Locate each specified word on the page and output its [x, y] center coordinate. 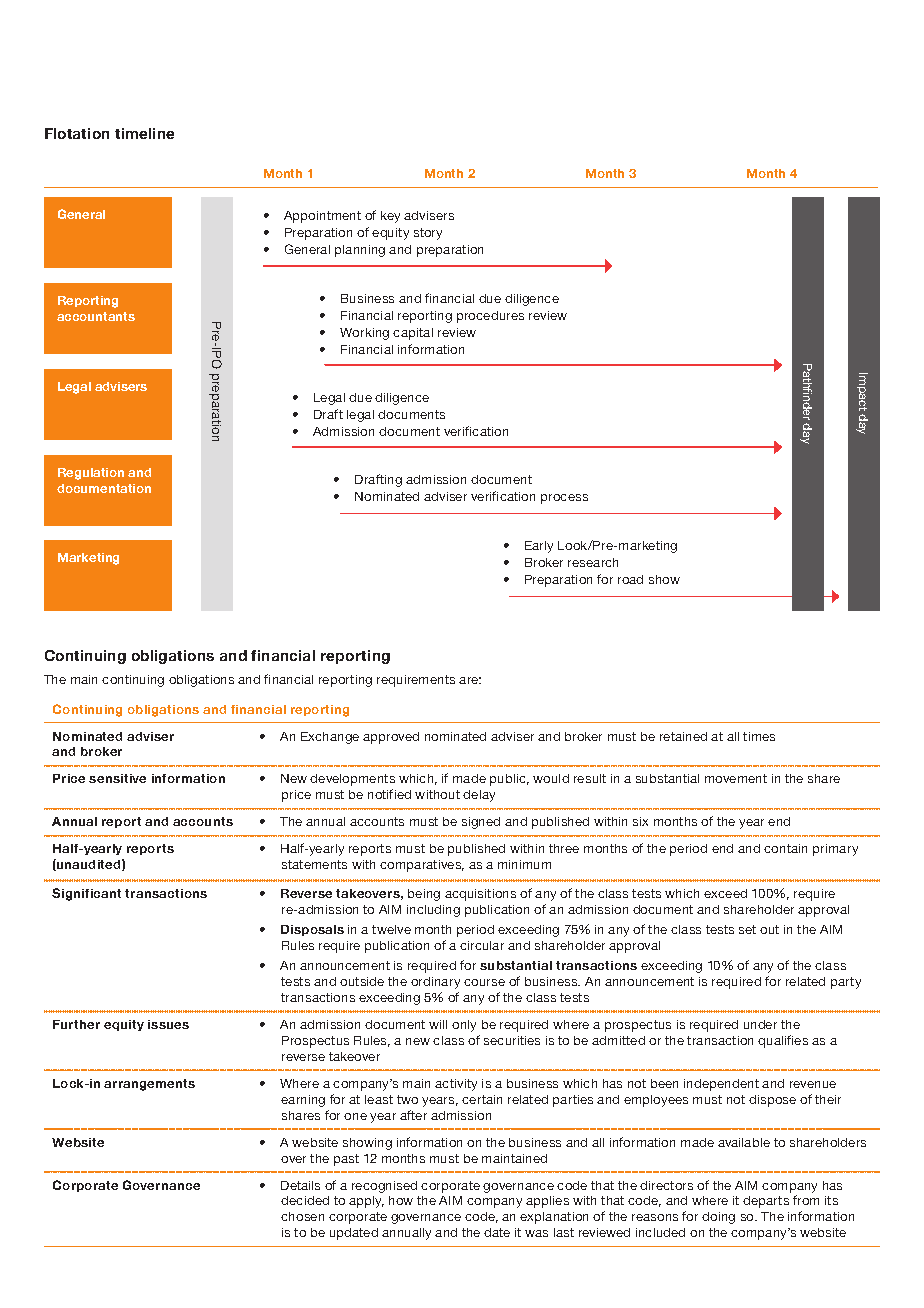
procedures [490, 317]
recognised [384, 1187]
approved [391, 738]
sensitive [117, 778]
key [390, 217]
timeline [144, 133]
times [759, 736]
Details [300, 1185]
